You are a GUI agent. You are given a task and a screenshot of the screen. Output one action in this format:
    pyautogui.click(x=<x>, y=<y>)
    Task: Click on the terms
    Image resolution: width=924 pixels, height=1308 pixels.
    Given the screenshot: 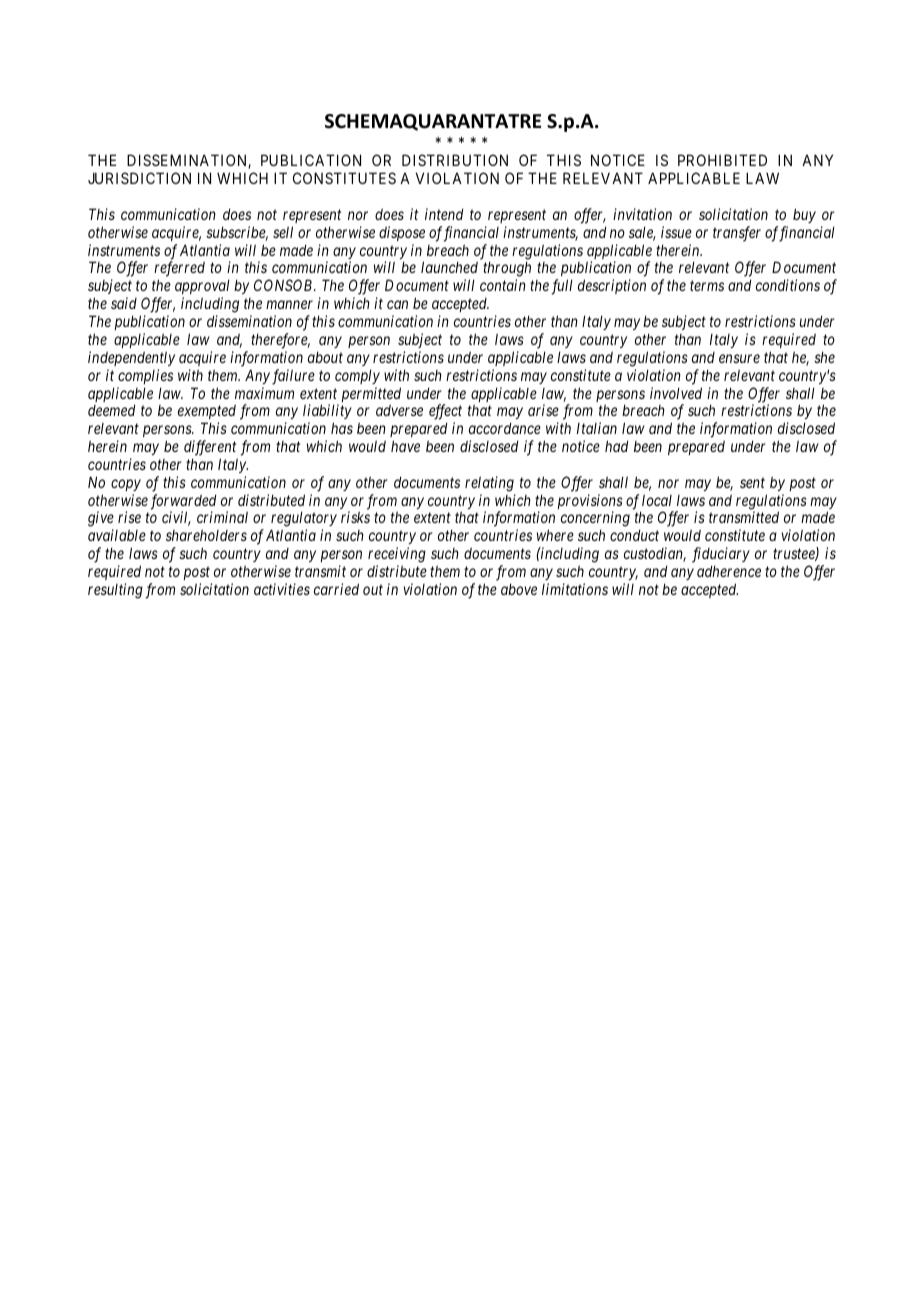 What is the action you would take?
    pyautogui.click(x=707, y=286)
